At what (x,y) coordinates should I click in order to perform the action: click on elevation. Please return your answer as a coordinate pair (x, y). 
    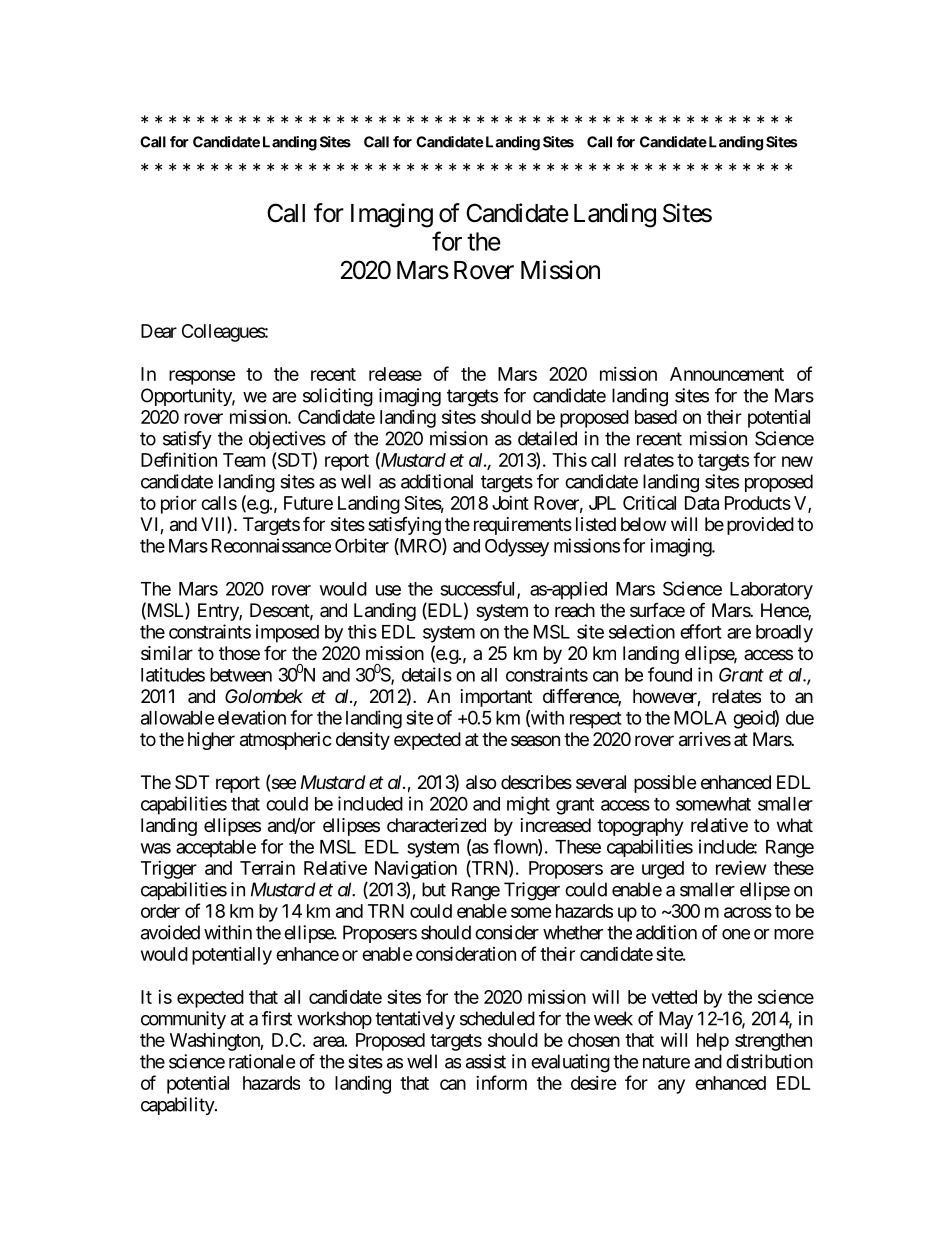
    Looking at the image, I should click on (252, 717).
